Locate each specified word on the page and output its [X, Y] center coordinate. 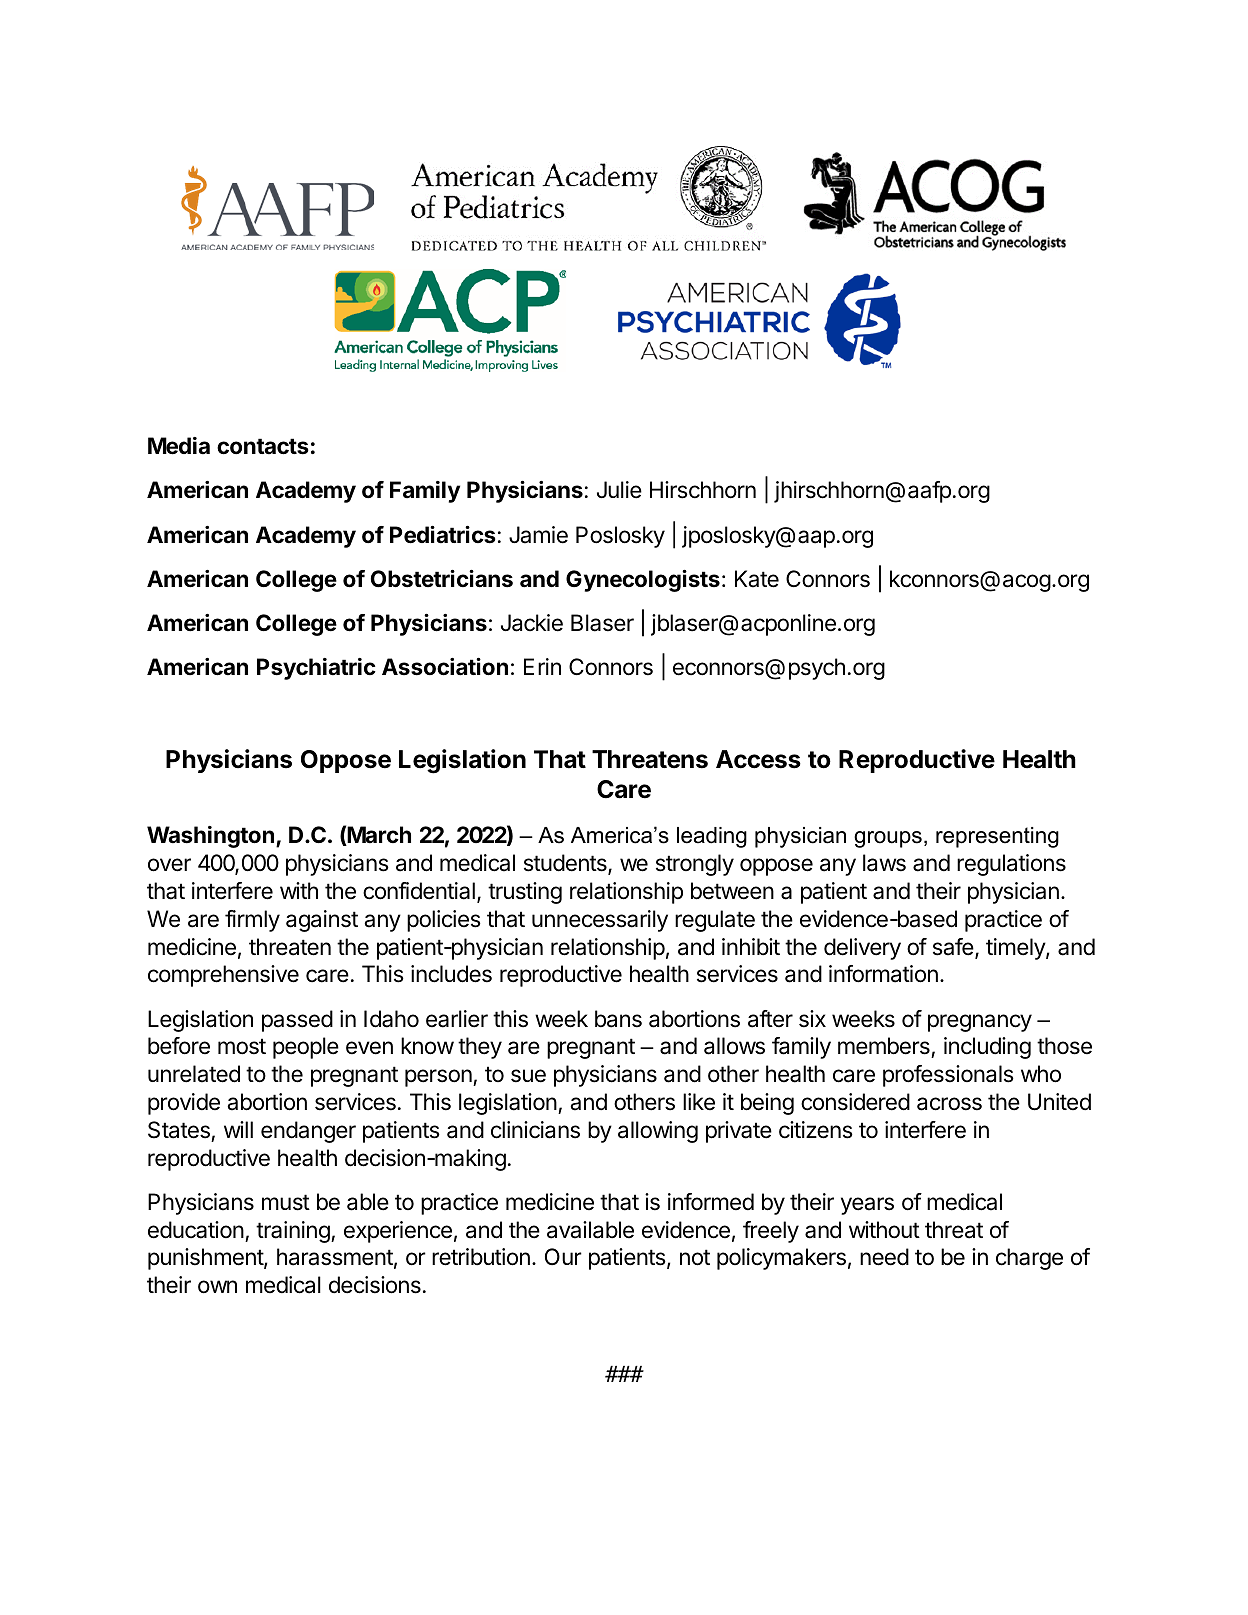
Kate [757, 579]
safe [954, 948]
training [294, 1232]
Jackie [532, 623]
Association [445, 667]
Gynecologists [643, 581]
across [949, 1104]
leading [712, 837]
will [238, 1129]
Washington [210, 837]
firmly [252, 921]
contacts [263, 446]
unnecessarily [600, 921]
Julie [619, 490]
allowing [658, 1132]
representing [997, 837]
